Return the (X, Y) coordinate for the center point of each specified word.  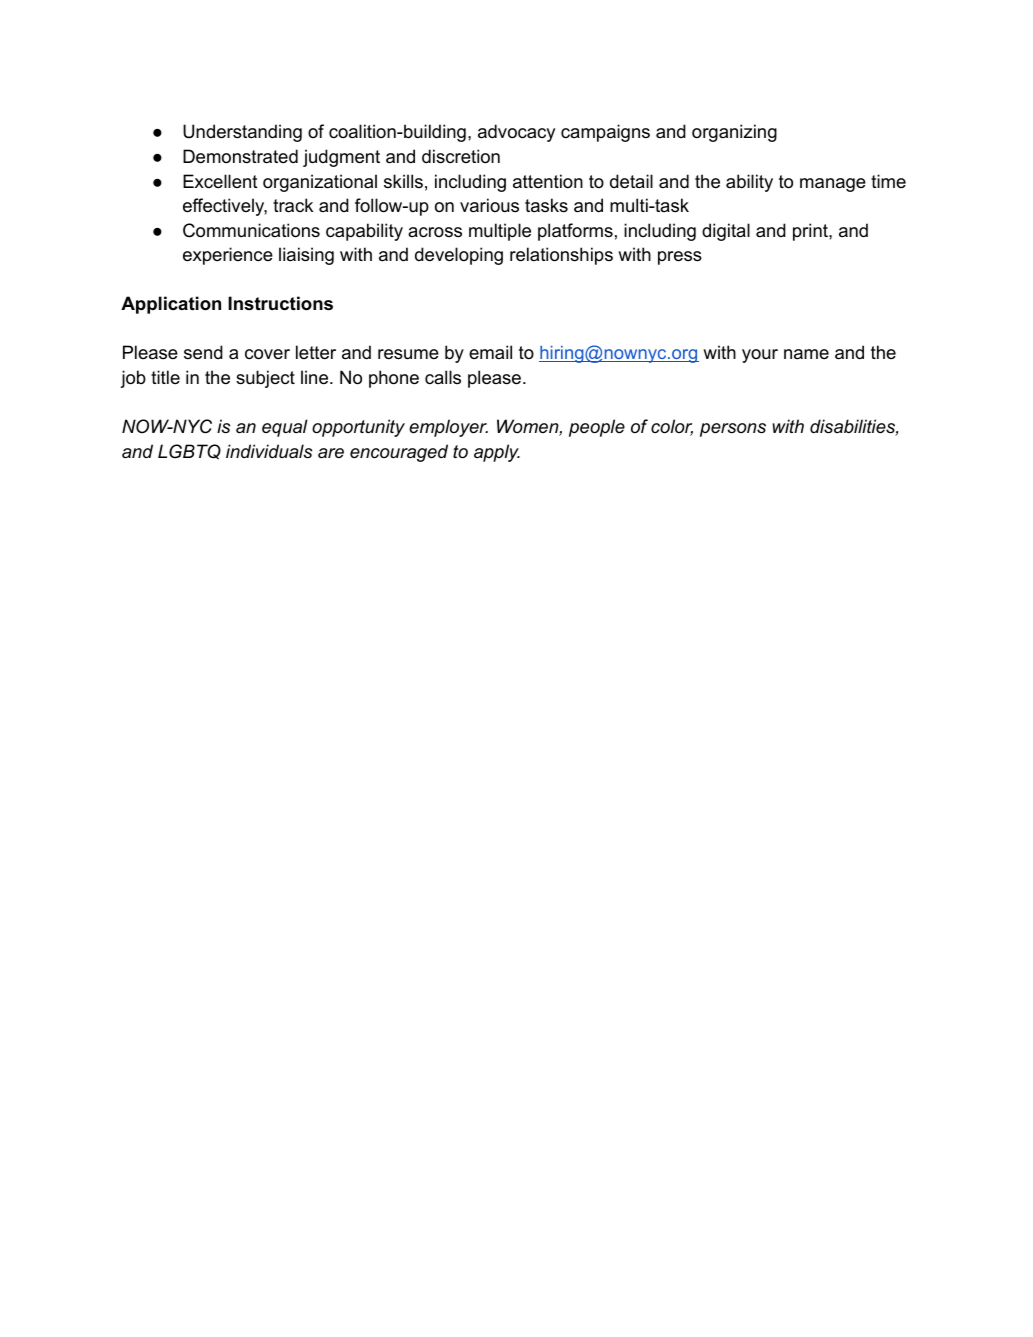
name (806, 354)
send (203, 352)
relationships (561, 256)
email (490, 352)
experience (228, 256)
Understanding (242, 133)
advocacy (516, 133)
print (811, 232)
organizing (734, 133)
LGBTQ (189, 452)
